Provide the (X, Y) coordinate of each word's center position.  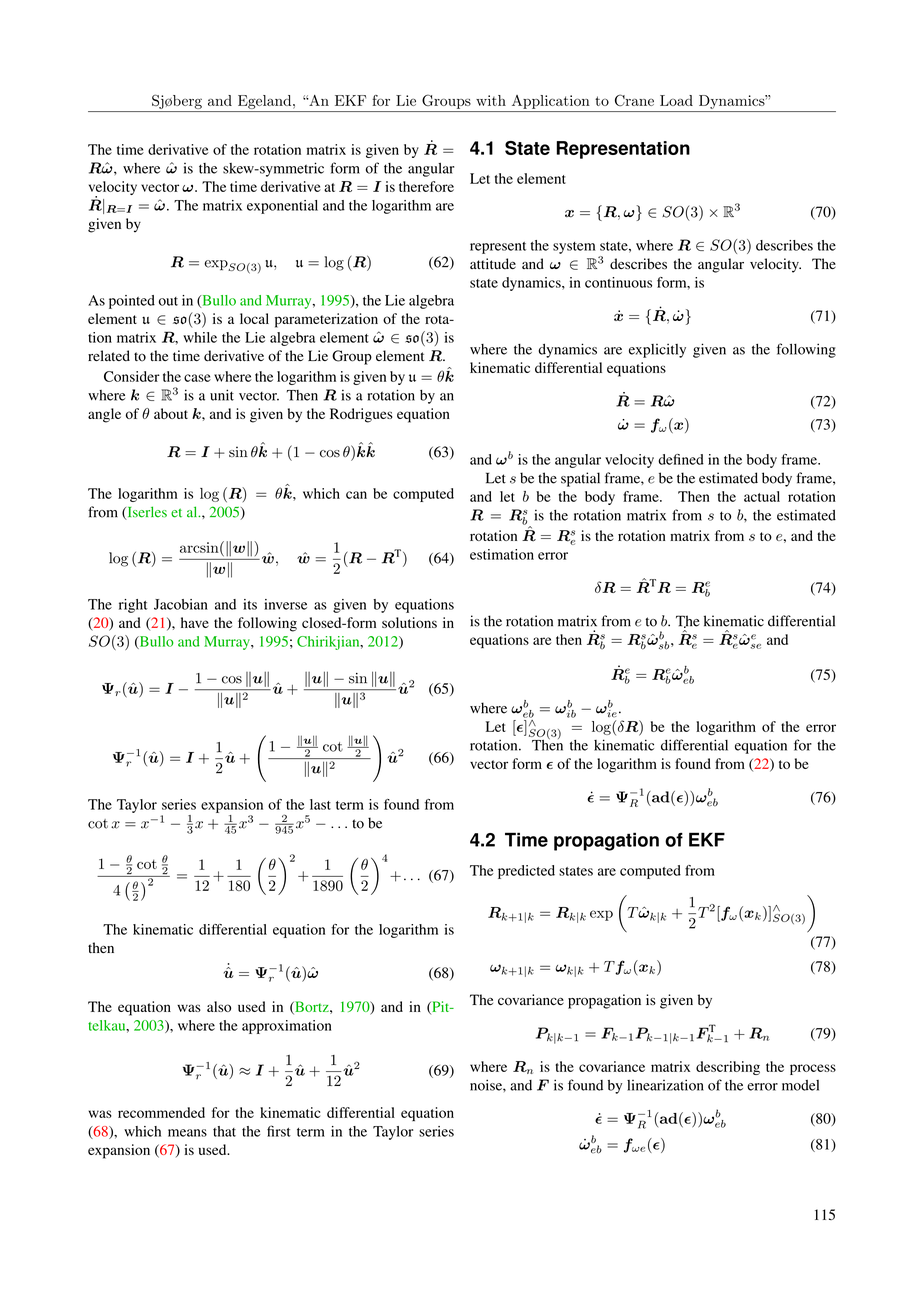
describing (728, 1068)
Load (676, 100)
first (279, 1131)
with (491, 100)
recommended (161, 1112)
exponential (282, 207)
